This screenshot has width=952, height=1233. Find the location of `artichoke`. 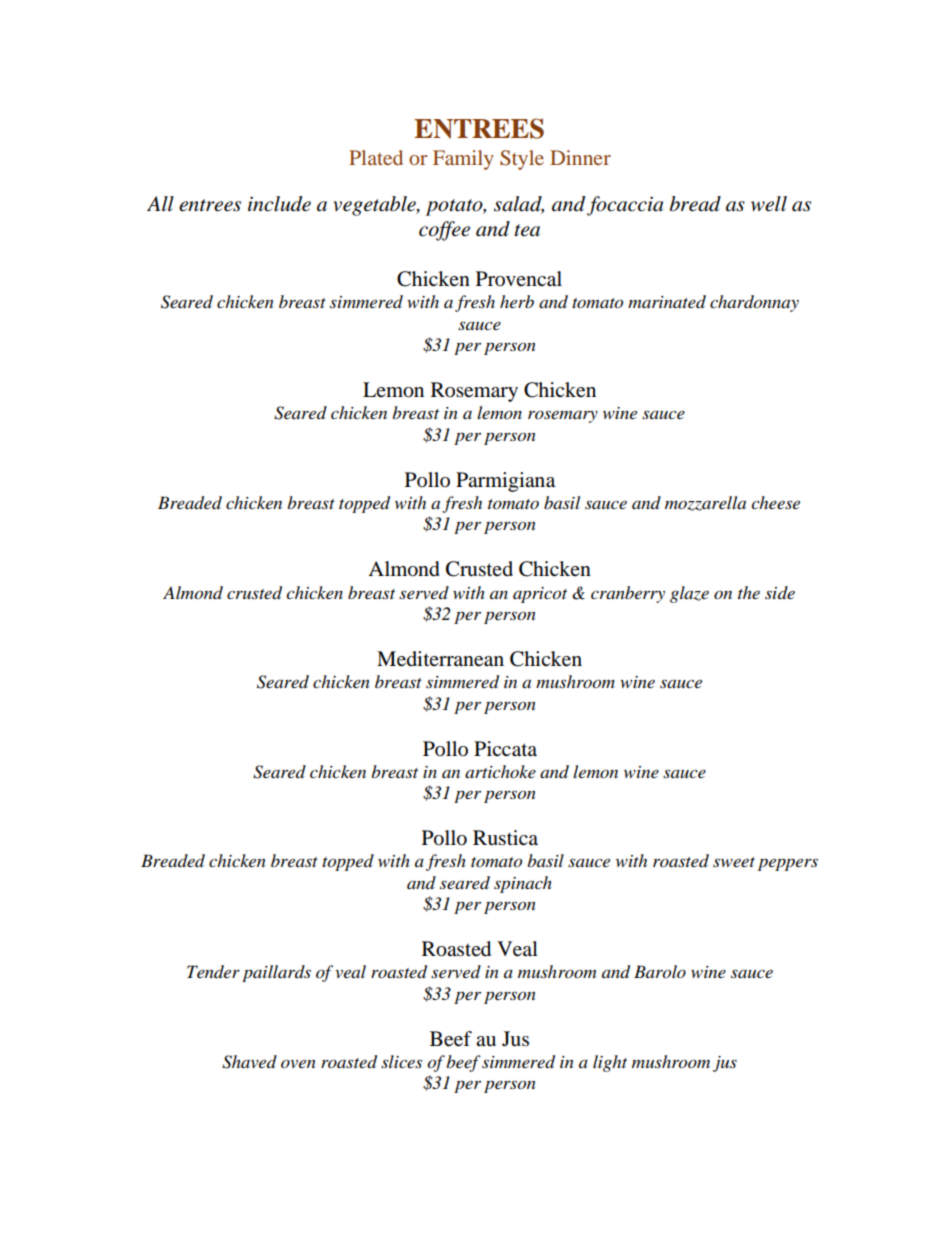

artichoke is located at coordinates (500, 771).
